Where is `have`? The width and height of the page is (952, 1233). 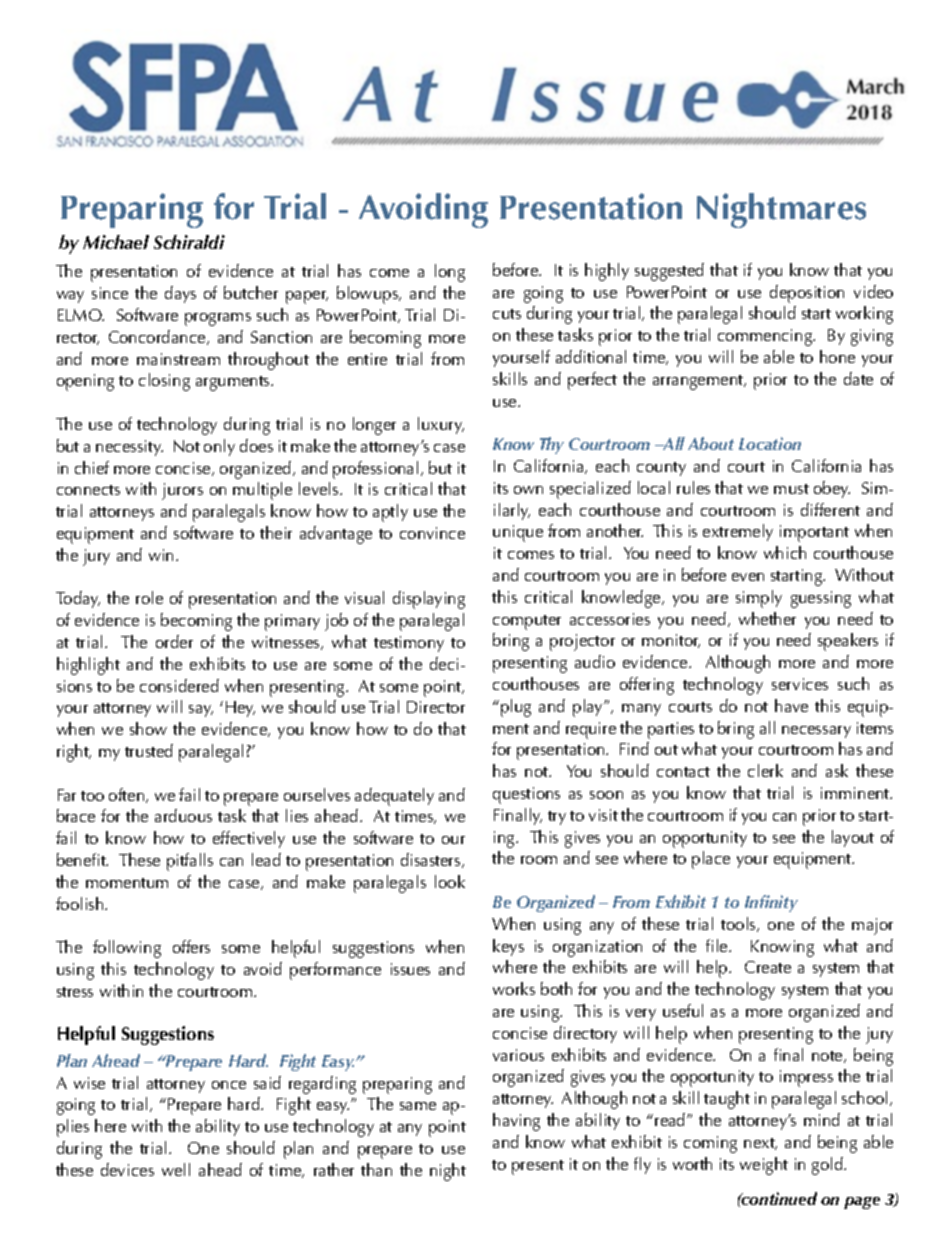
have is located at coordinates (791, 705).
